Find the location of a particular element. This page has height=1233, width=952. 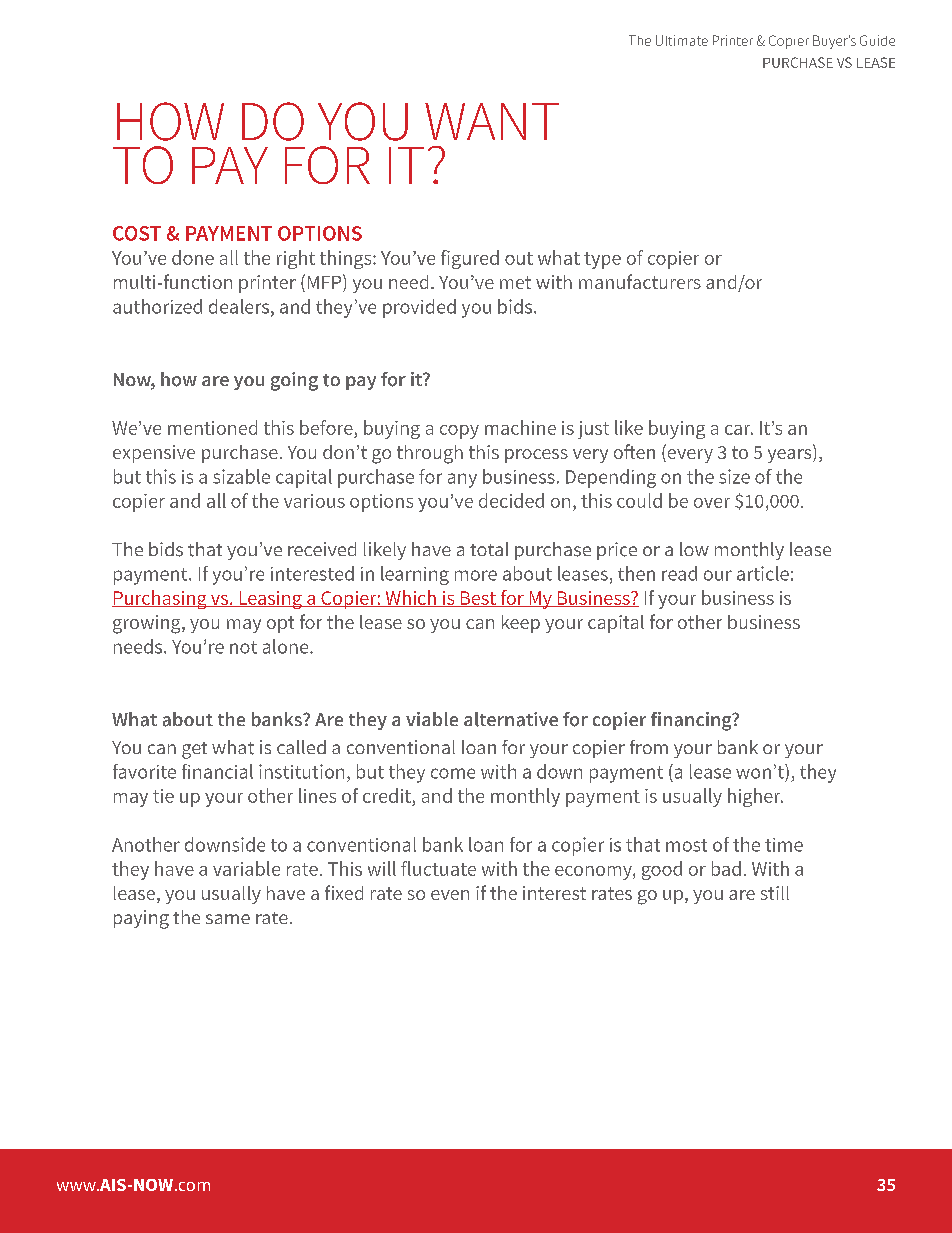

met is located at coordinates (515, 282).
